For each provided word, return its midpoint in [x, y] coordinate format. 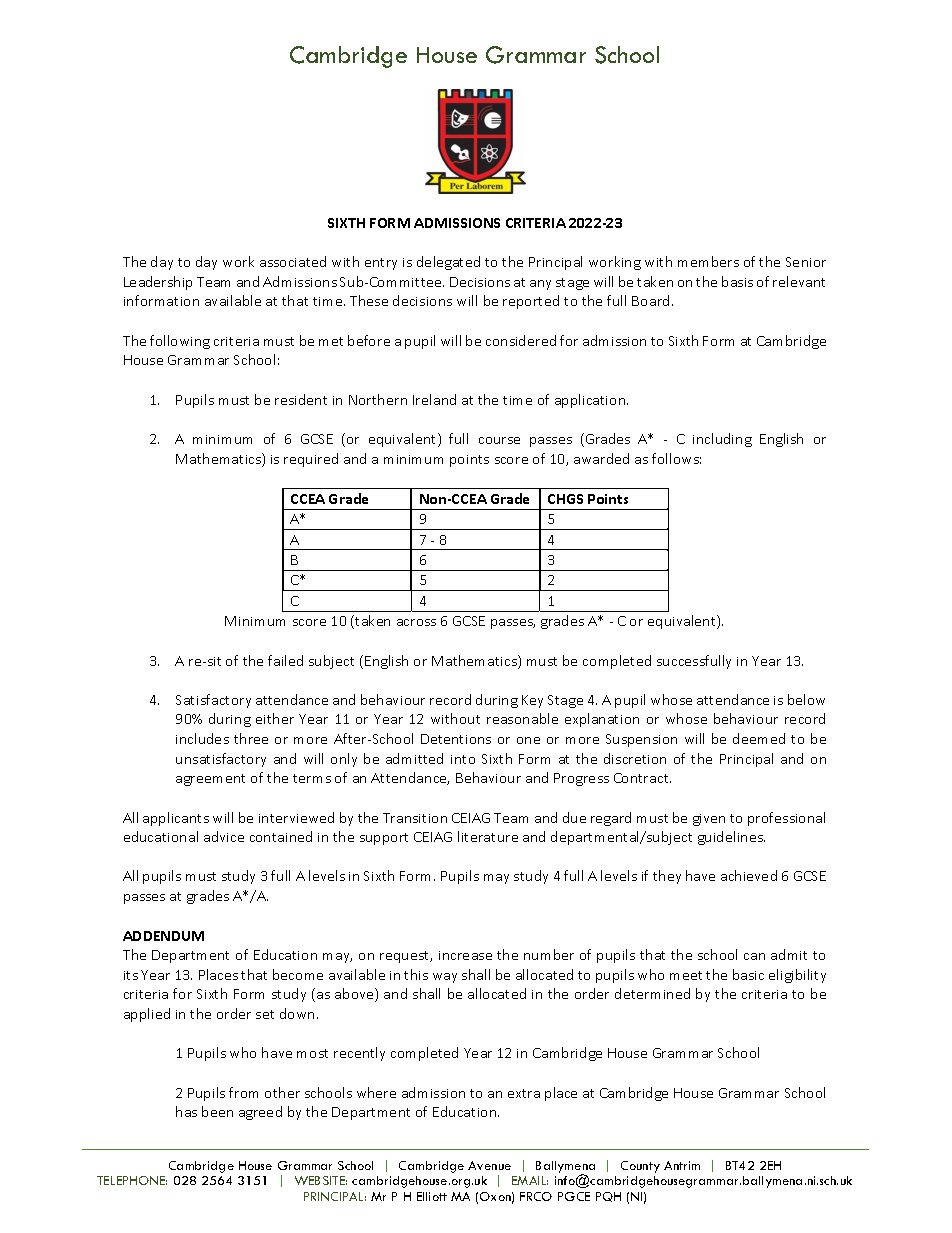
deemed [759, 738]
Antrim [682, 1165]
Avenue [489, 1165]
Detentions [456, 739]
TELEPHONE [132, 1180]
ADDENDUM [163, 936]
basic [748, 974]
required [311, 460]
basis [737, 281]
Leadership [158, 283]
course [499, 440]
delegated [448, 263]
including [722, 440]
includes [202, 738]
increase [465, 955]
